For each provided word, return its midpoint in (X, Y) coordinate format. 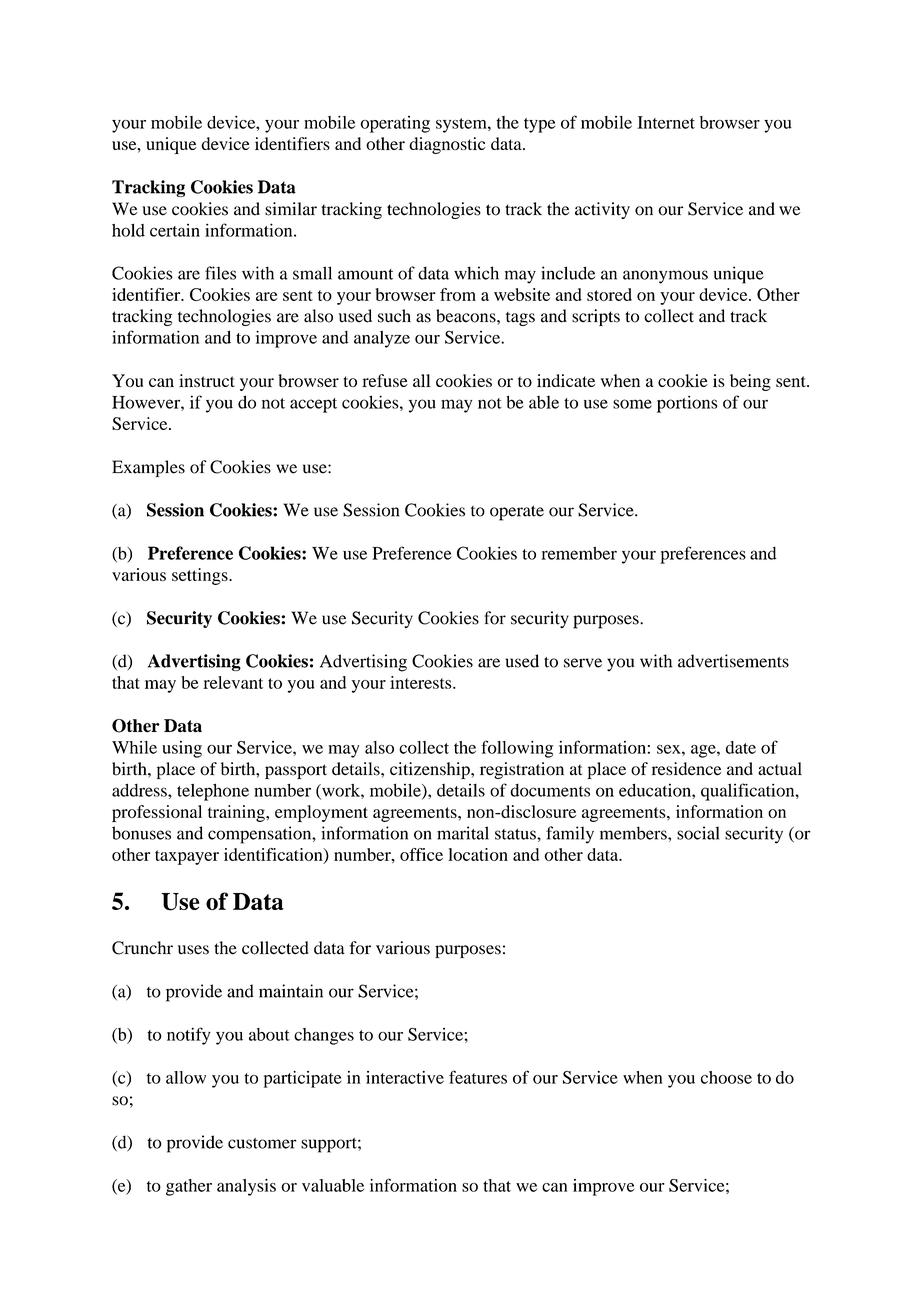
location (478, 854)
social (698, 833)
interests (422, 682)
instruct (207, 380)
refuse (385, 380)
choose (726, 1077)
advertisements (733, 661)
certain (175, 230)
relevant (233, 682)
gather (189, 1187)
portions (687, 404)
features (478, 1077)
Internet (666, 122)
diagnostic (447, 145)
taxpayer (187, 857)
